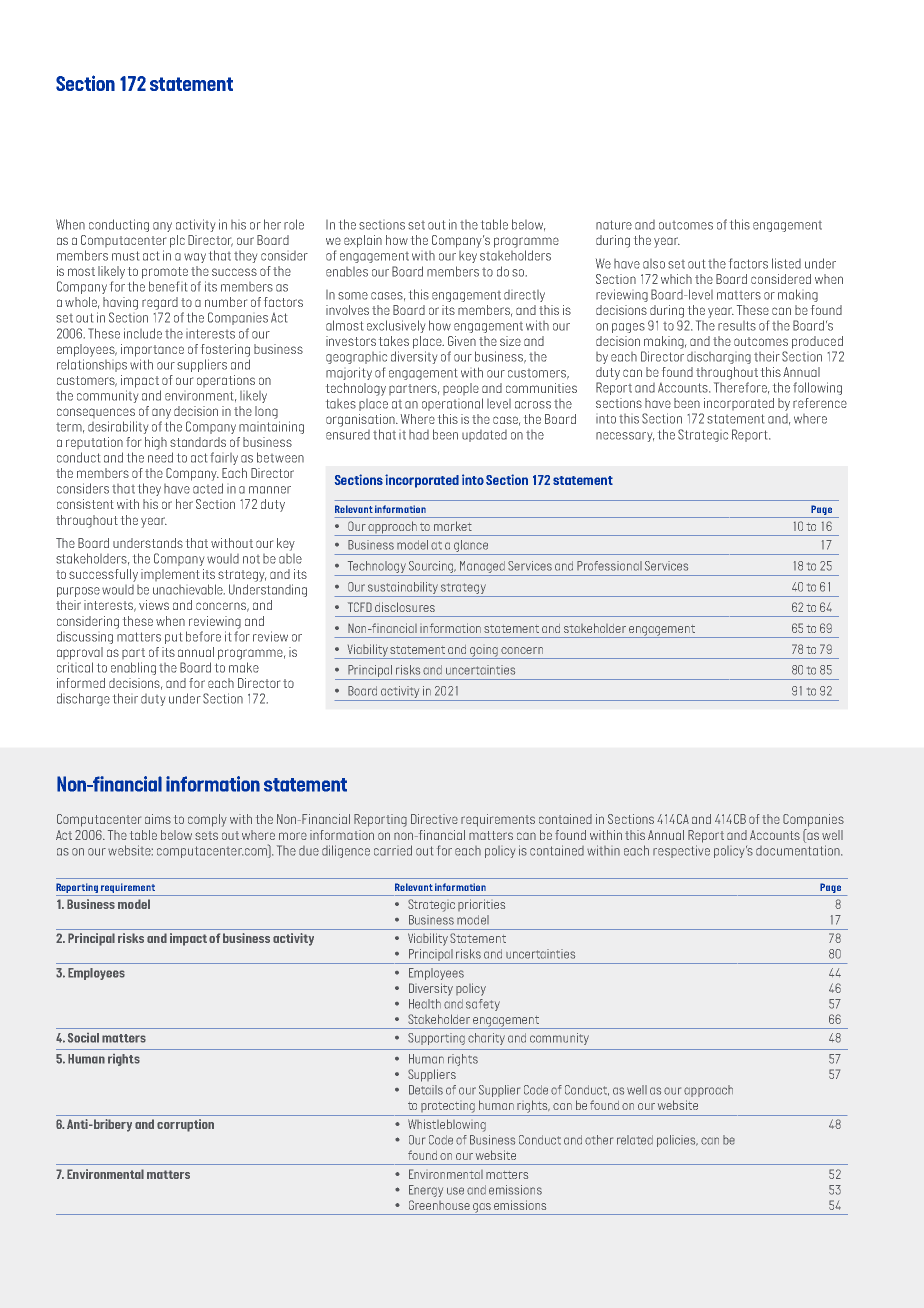 Image resolution: width=924 pixels, height=1308 pixels. What do you see at coordinates (799, 850) in the document?
I see `documentation` at bounding box center [799, 850].
